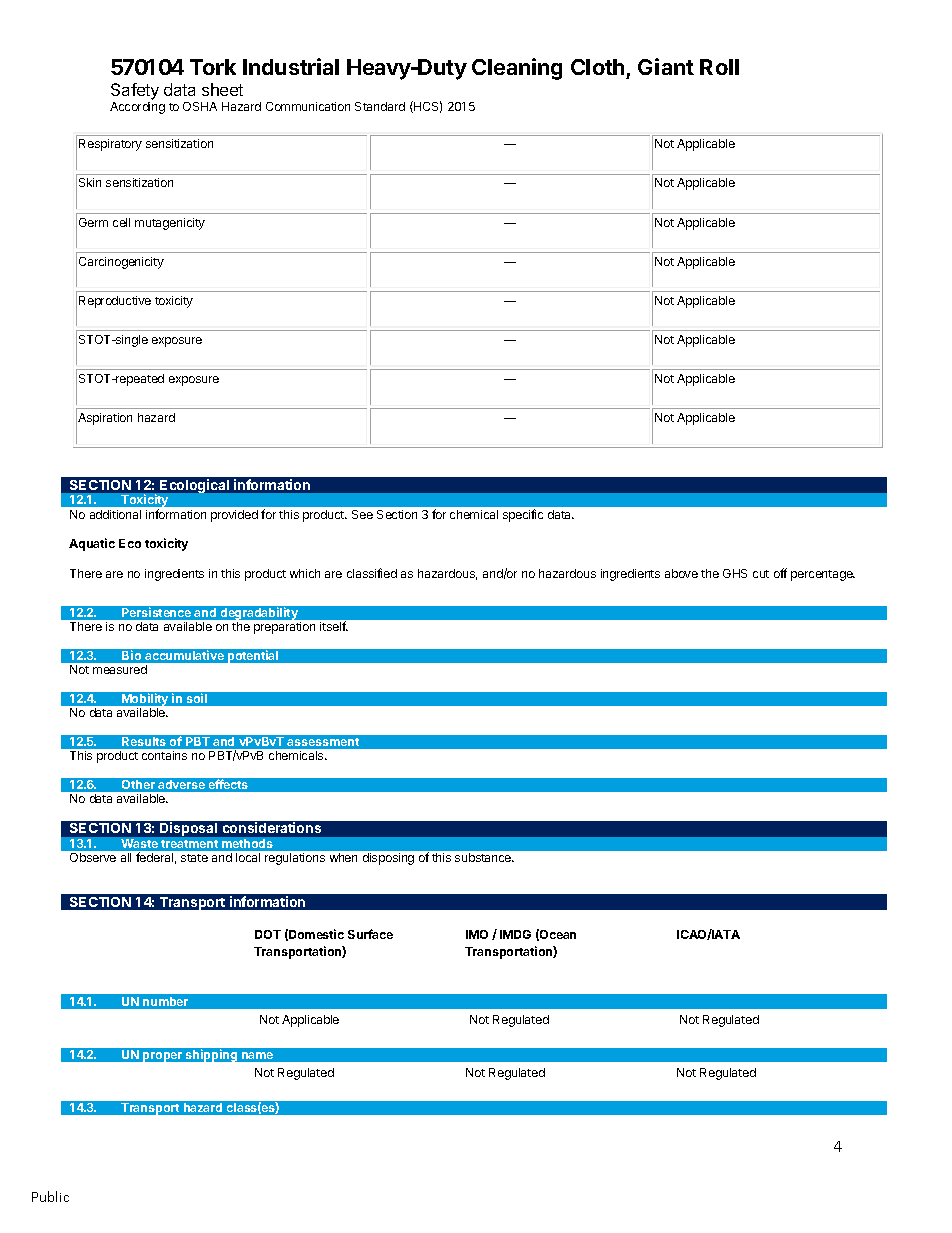  What do you see at coordinates (92, 544) in the page?
I see `Aquatic` at bounding box center [92, 544].
